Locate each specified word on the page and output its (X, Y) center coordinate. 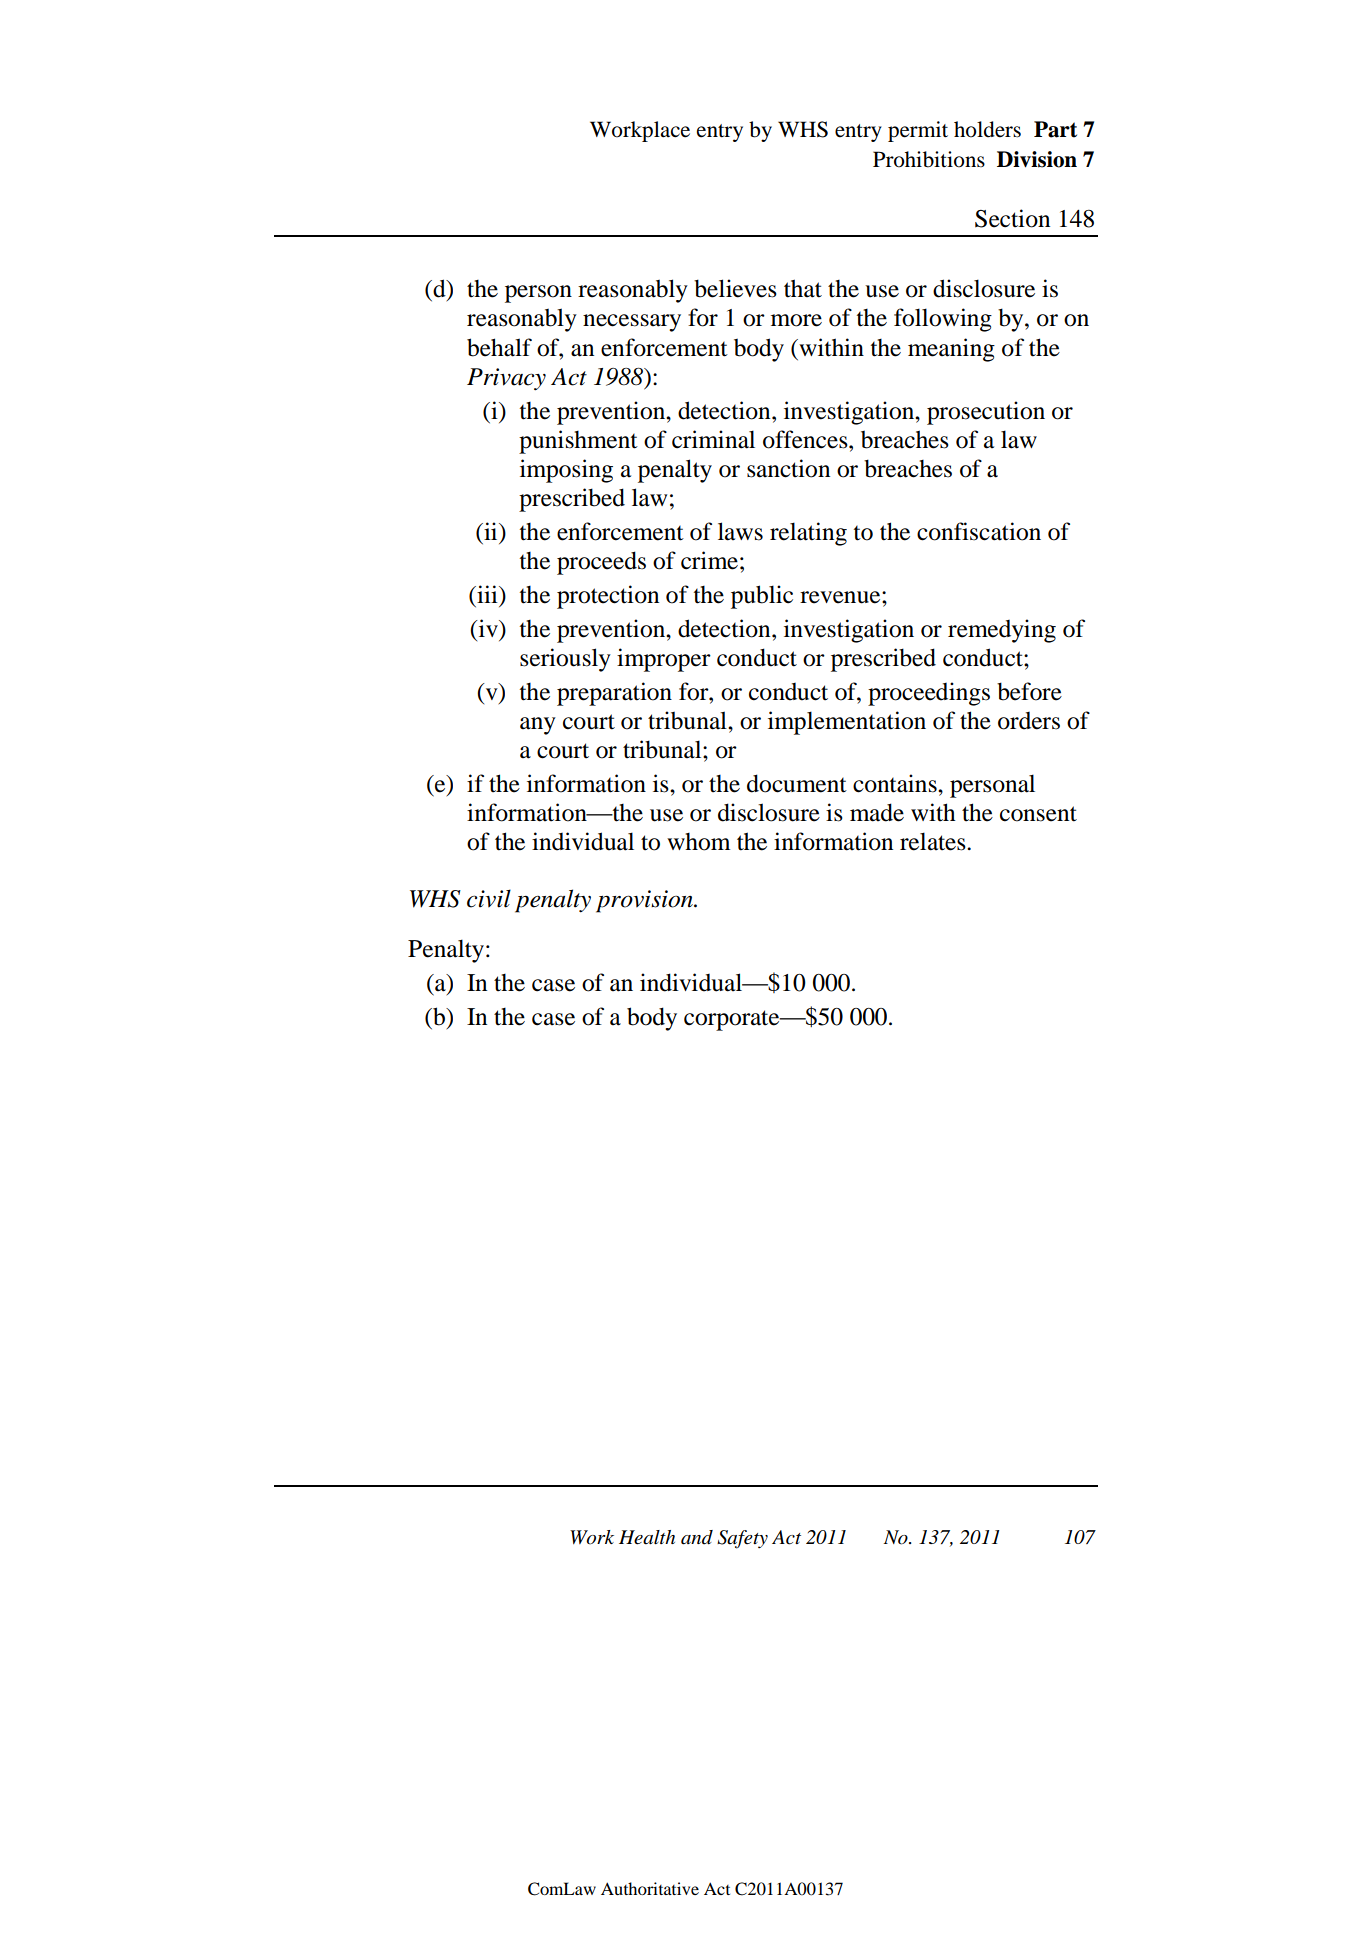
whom (698, 842)
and (697, 1537)
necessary (632, 323)
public (762, 597)
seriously (565, 660)
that (803, 288)
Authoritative (650, 1888)
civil (489, 898)
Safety (742, 1539)
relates (934, 841)
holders (987, 129)
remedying (1002, 631)
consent (1038, 814)
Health (647, 1537)
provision (645, 901)
